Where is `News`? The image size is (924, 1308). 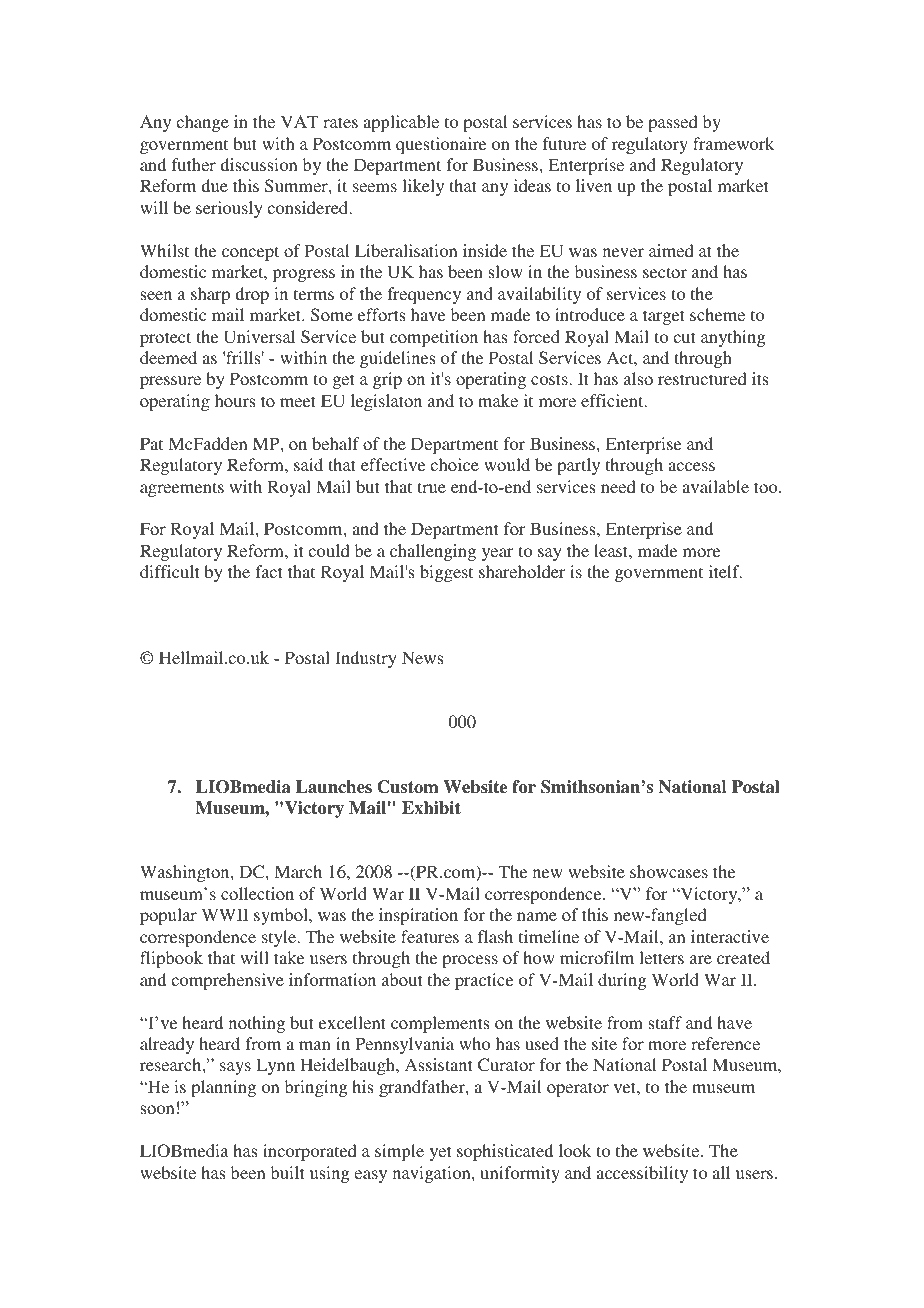
News is located at coordinates (422, 657).
